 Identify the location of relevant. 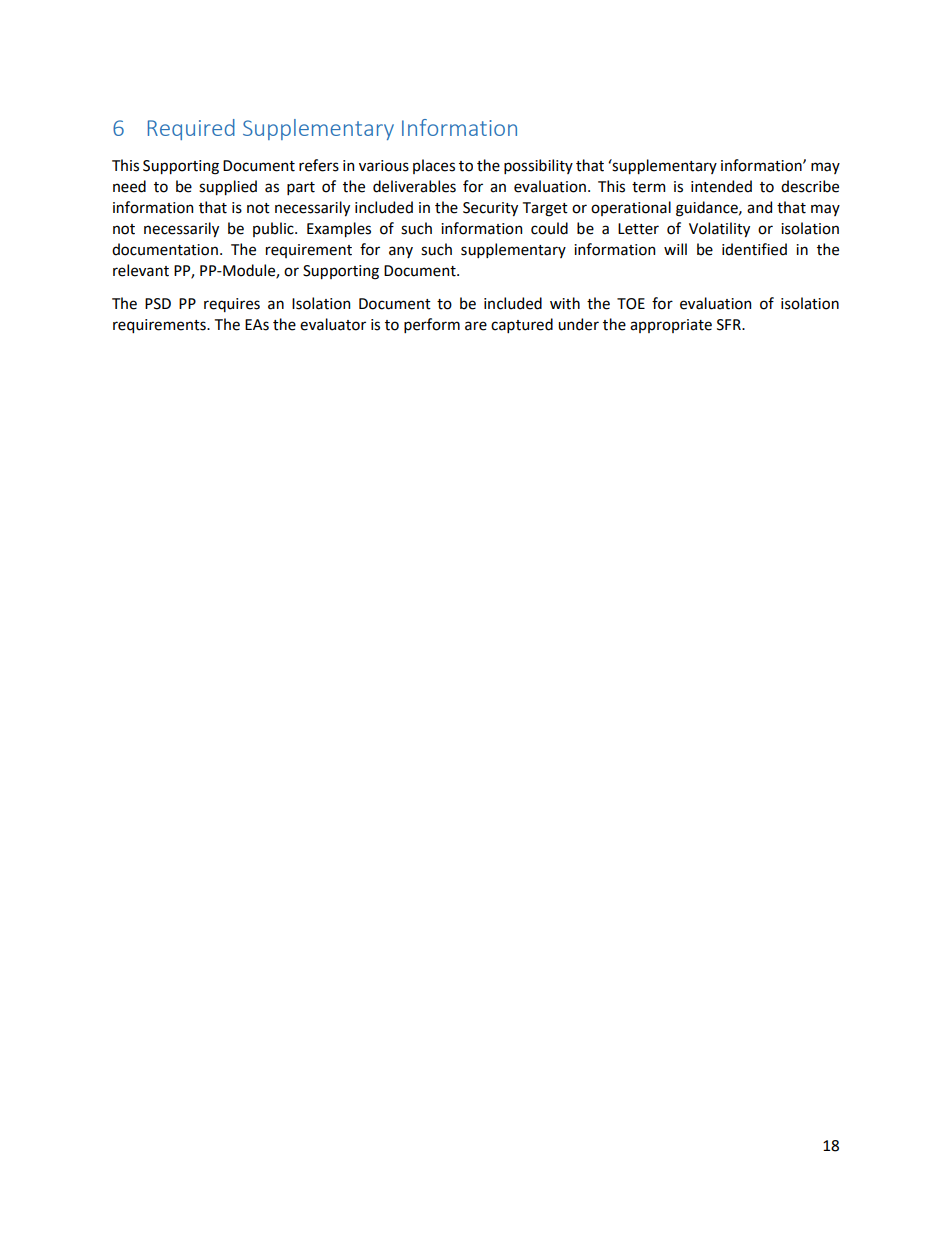
(141, 270).
